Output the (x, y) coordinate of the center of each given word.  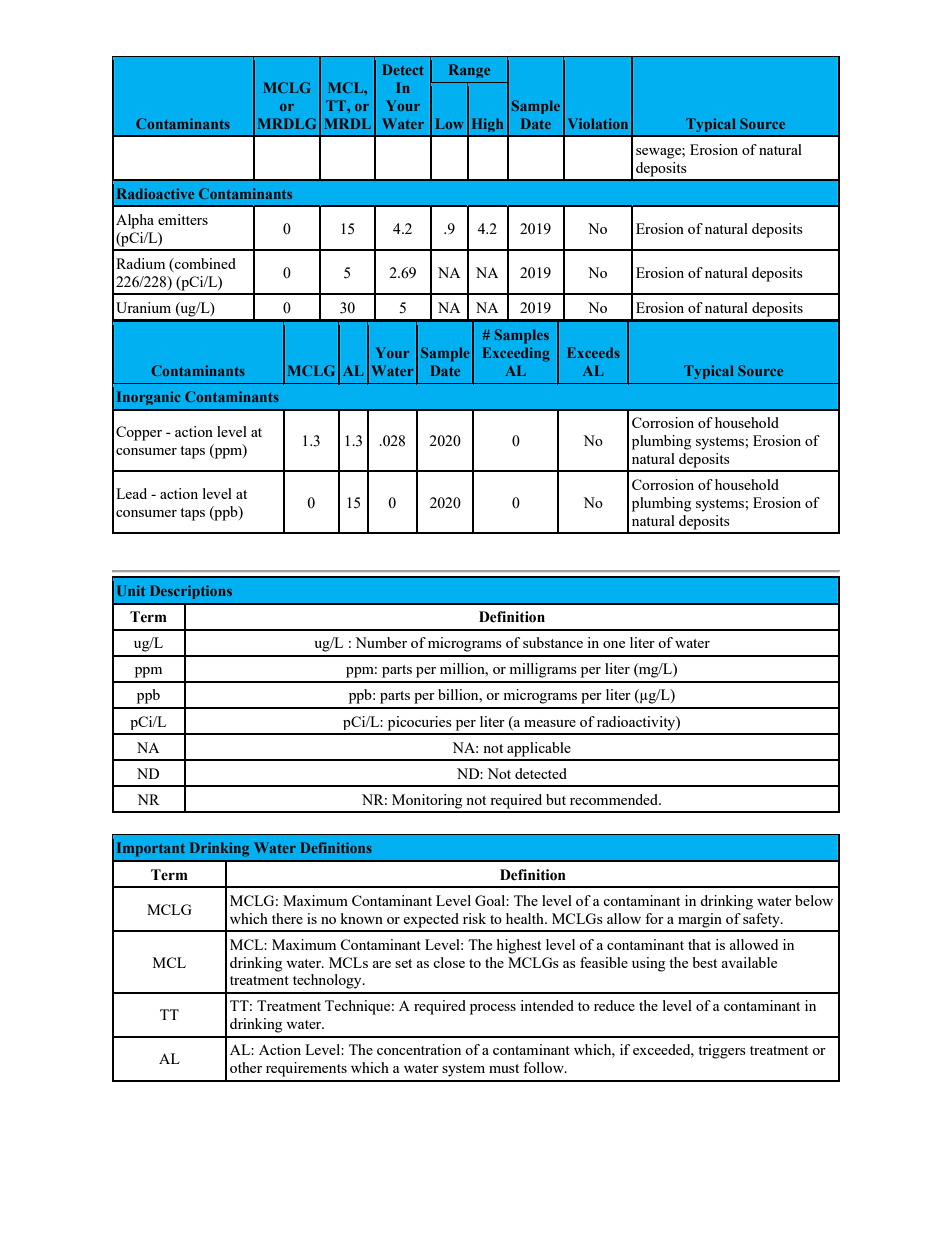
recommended (615, 799)
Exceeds (593, 352)
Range (469, 71)
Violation (598, 123)
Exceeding (516, 354)
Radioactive (155, 193)
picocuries (420, 723)
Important (151, 849)
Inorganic (149, 398)
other (246, 1067)
